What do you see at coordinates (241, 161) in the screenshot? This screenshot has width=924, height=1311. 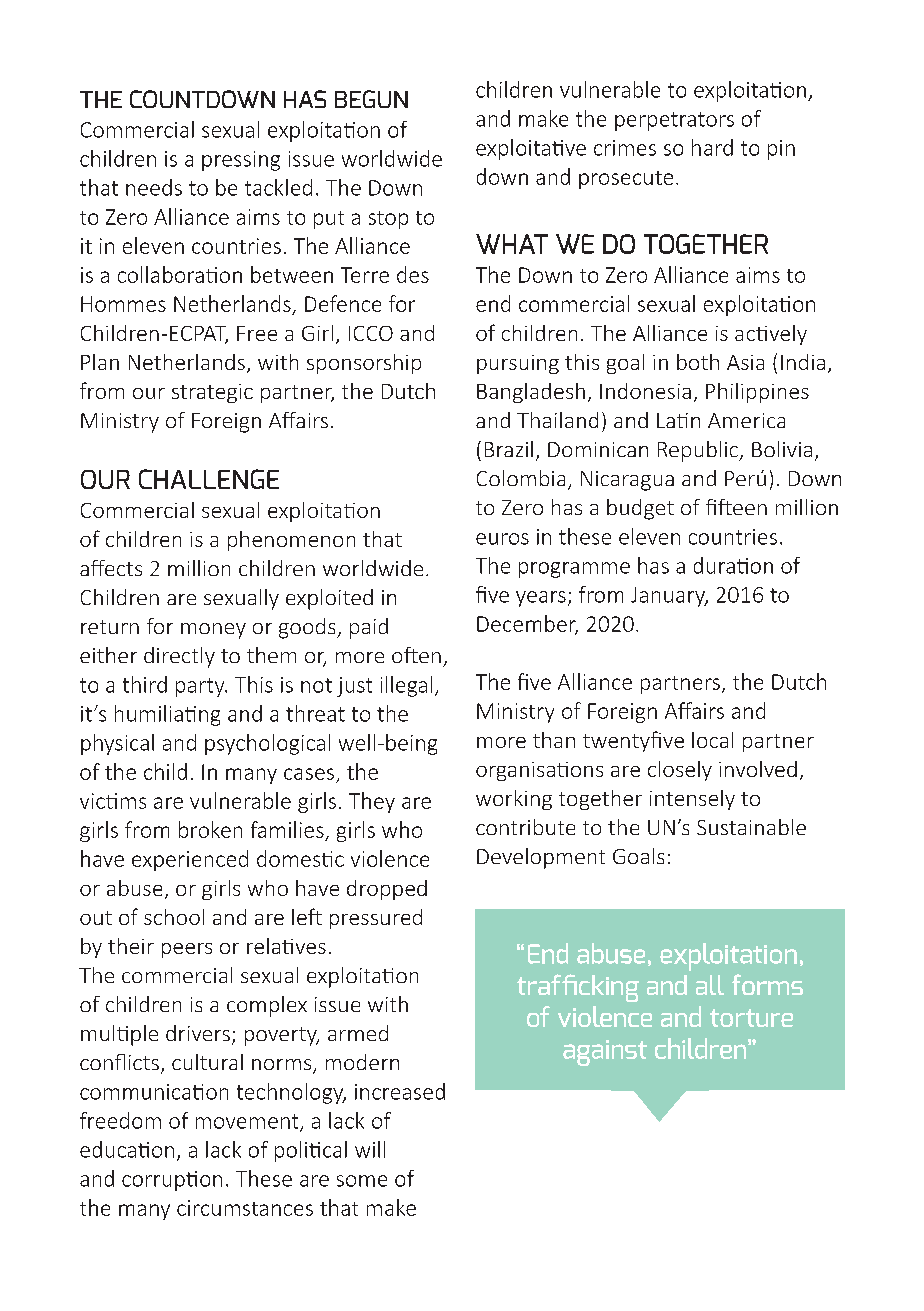 I see `pressing` at bounding box center [241, 161].
